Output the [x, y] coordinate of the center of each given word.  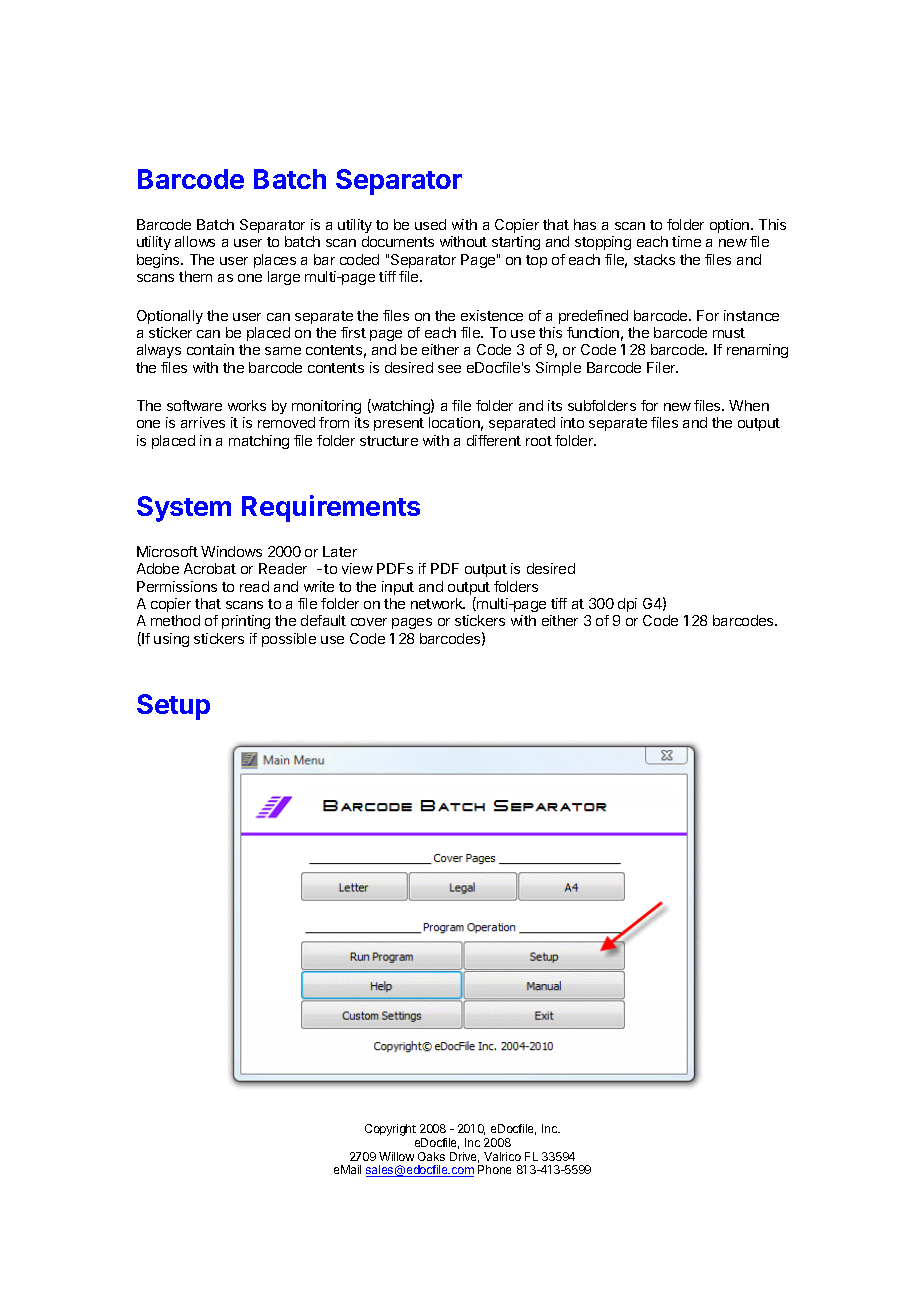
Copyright [390, 1130]
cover [369, 622]
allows [195, 241]
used [430, 224]
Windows [231, 551]
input [398, 588]
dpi [627, 605]
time [686, 241]
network [438, 603]
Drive [464, 1157]
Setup [173, 707]
